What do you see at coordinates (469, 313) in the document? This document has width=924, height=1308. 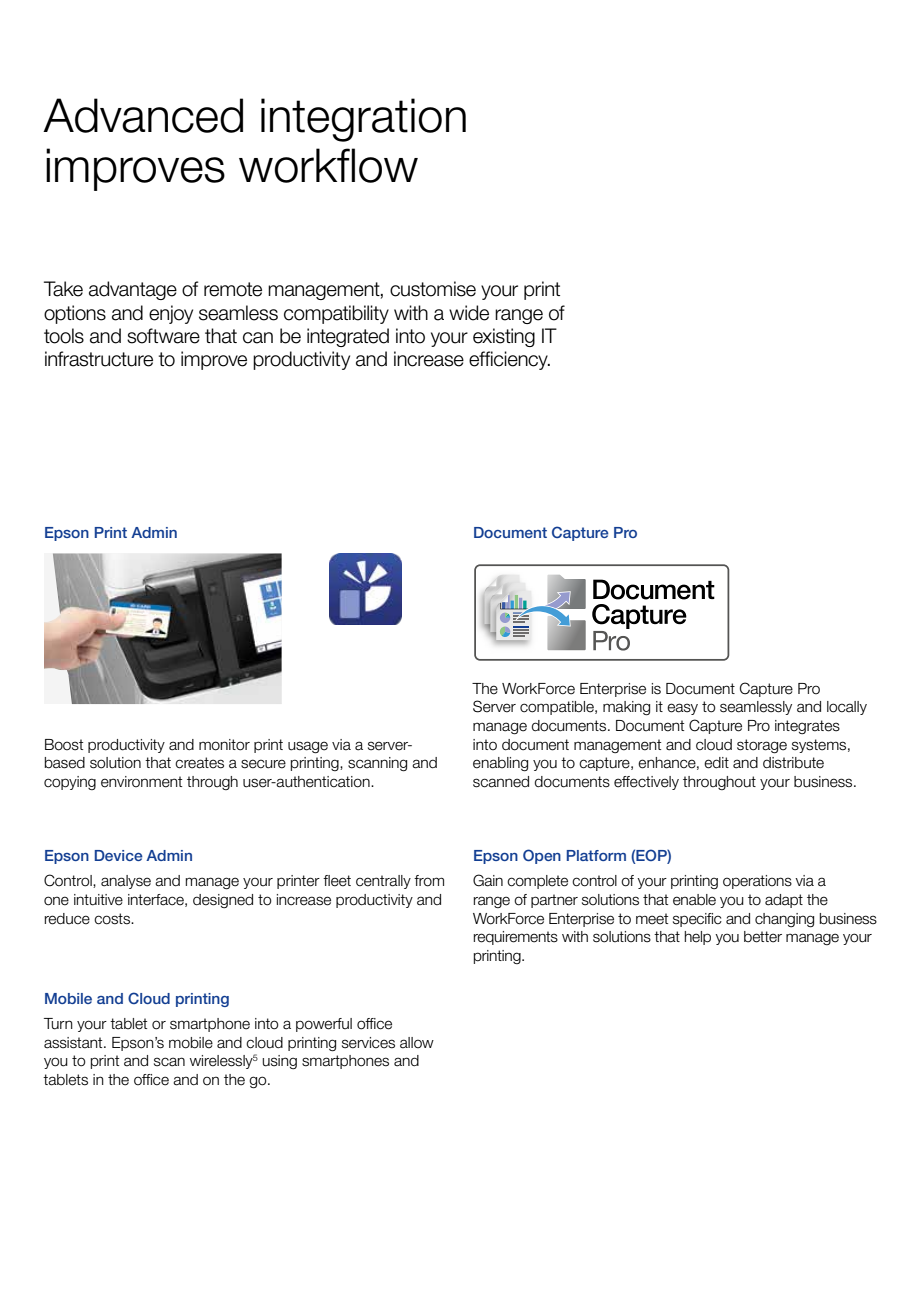 I see `wide` at bounding box center [469, 313].
